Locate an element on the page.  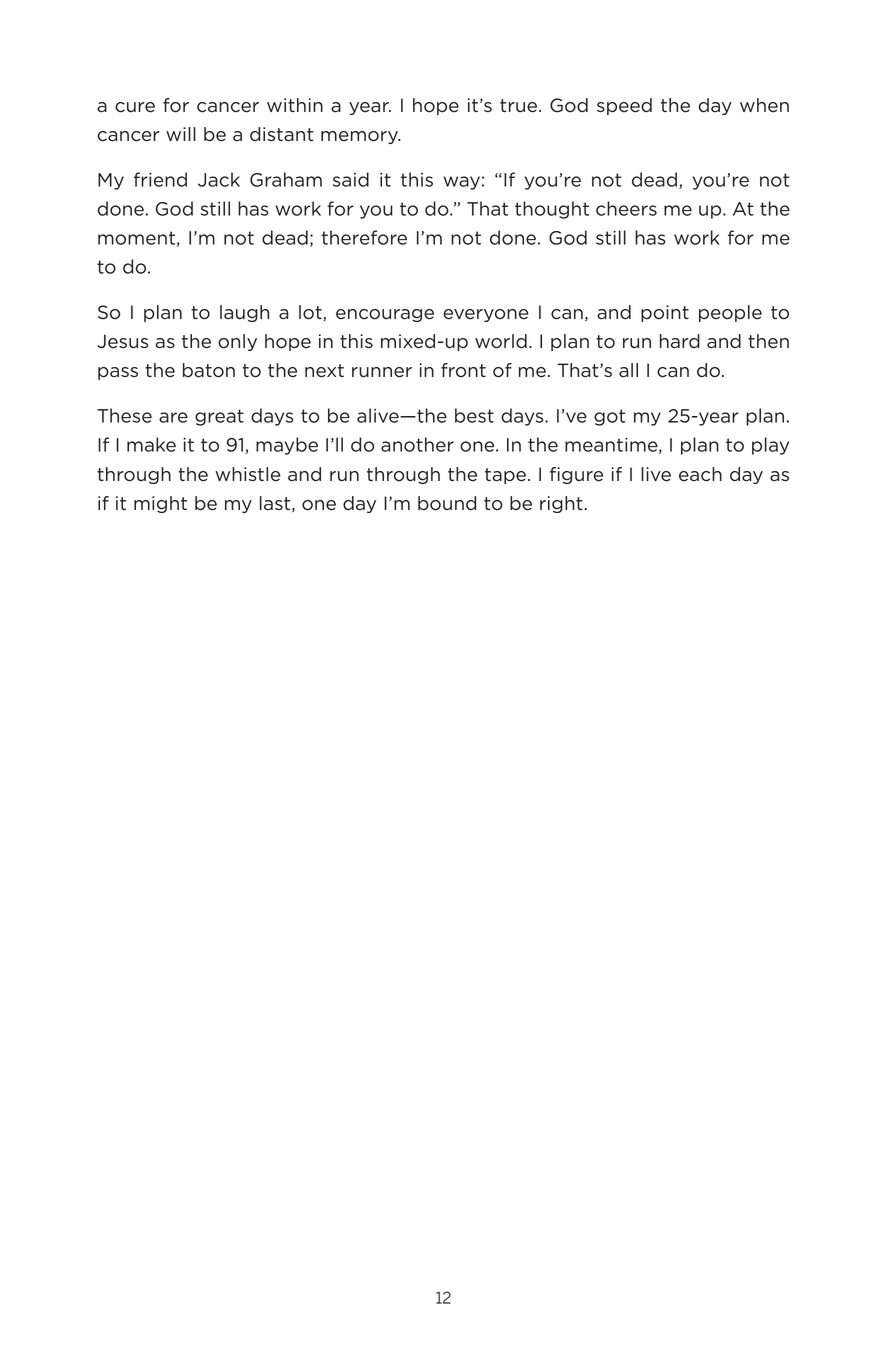
bound is located at coordinates (447, 503).
